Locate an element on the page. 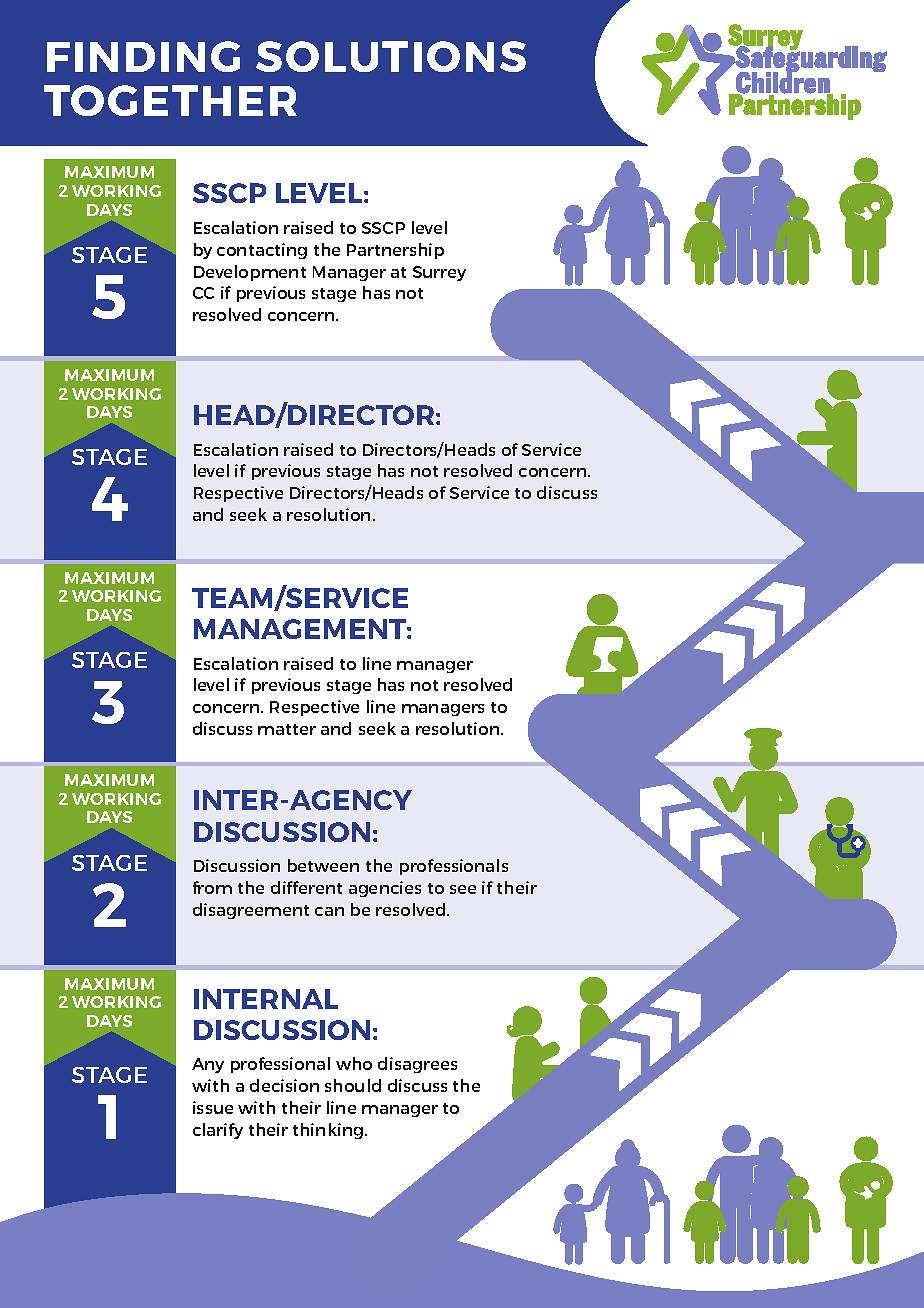  agencies is located at coordinates (385, 889).
